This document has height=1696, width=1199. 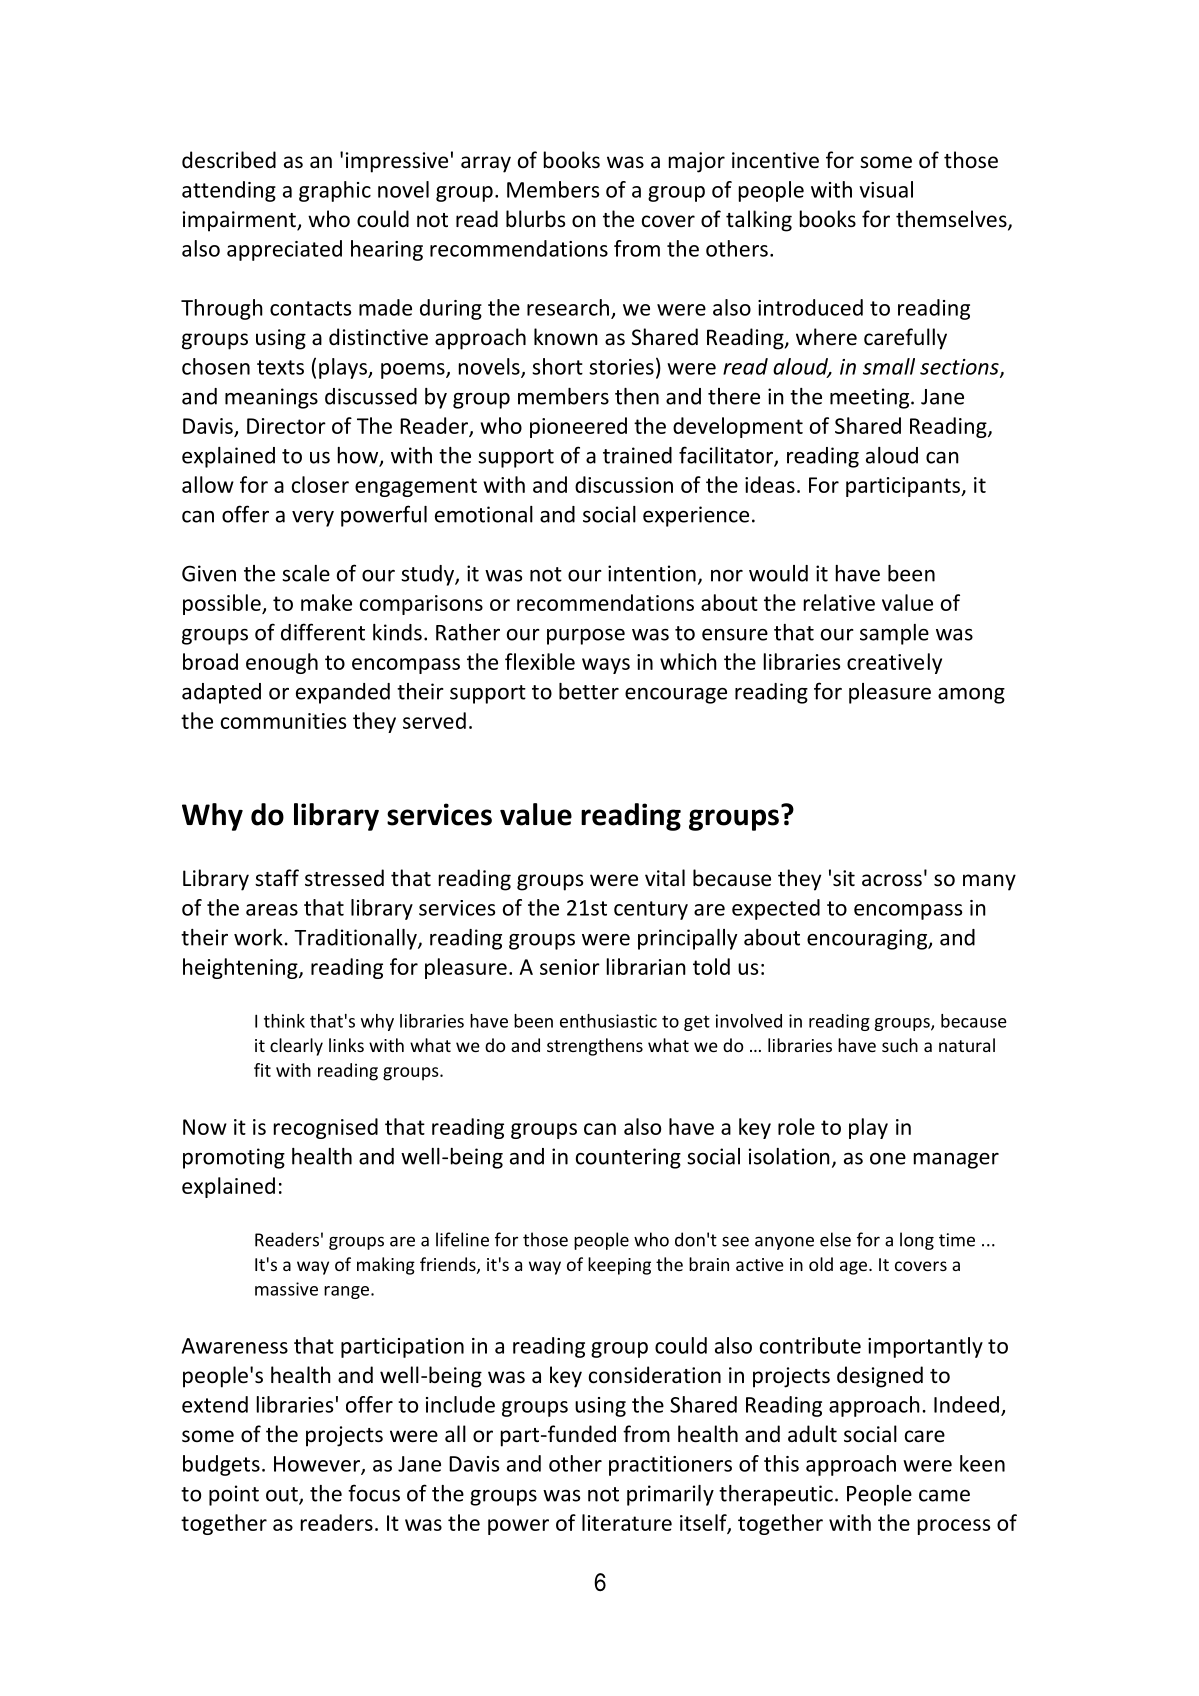 I want to click on blurbs, so click(x=535, y=219).
